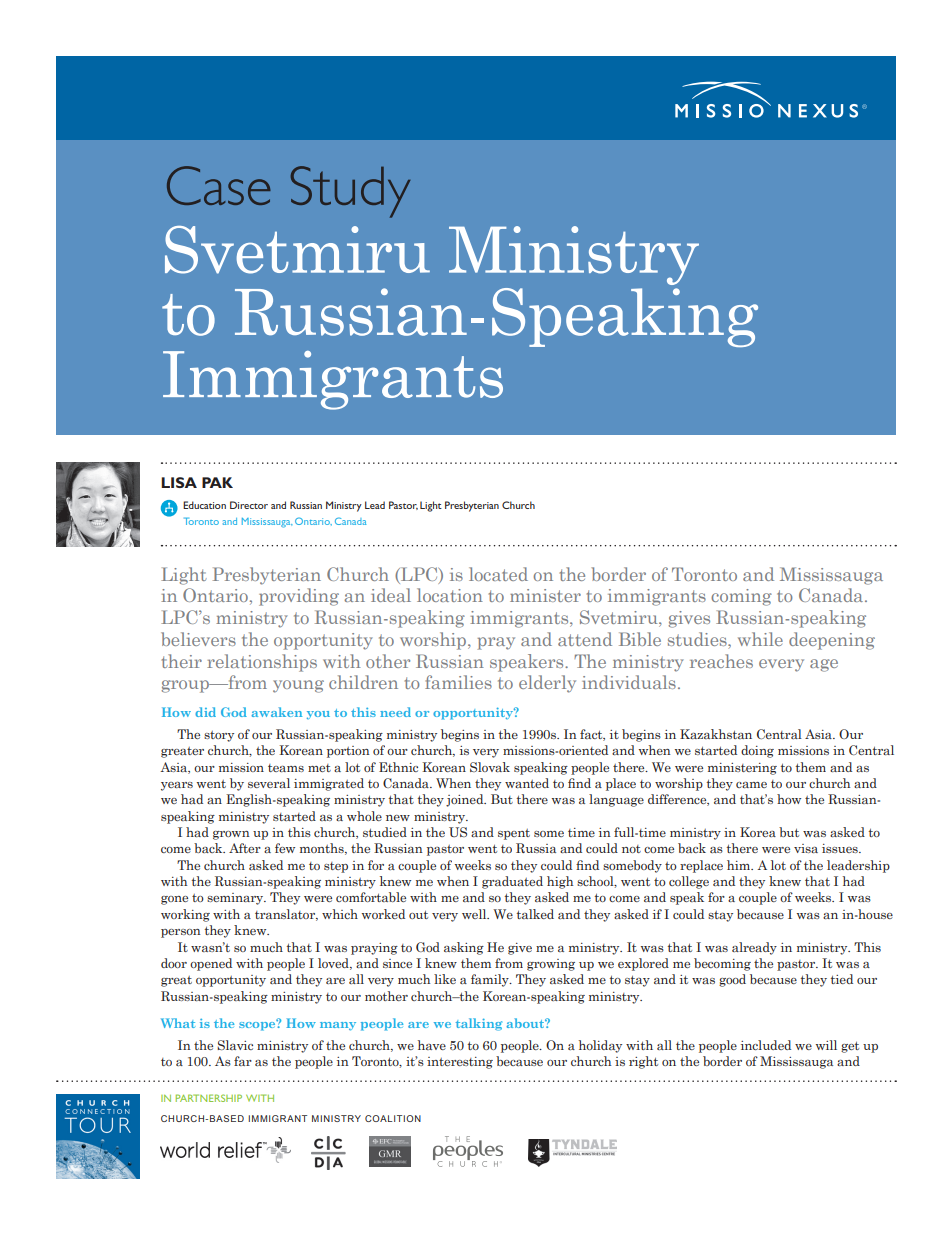 Image resolution: width=952 pixels, height=1233 pixels. I want to click on located, so click(498, 574).
